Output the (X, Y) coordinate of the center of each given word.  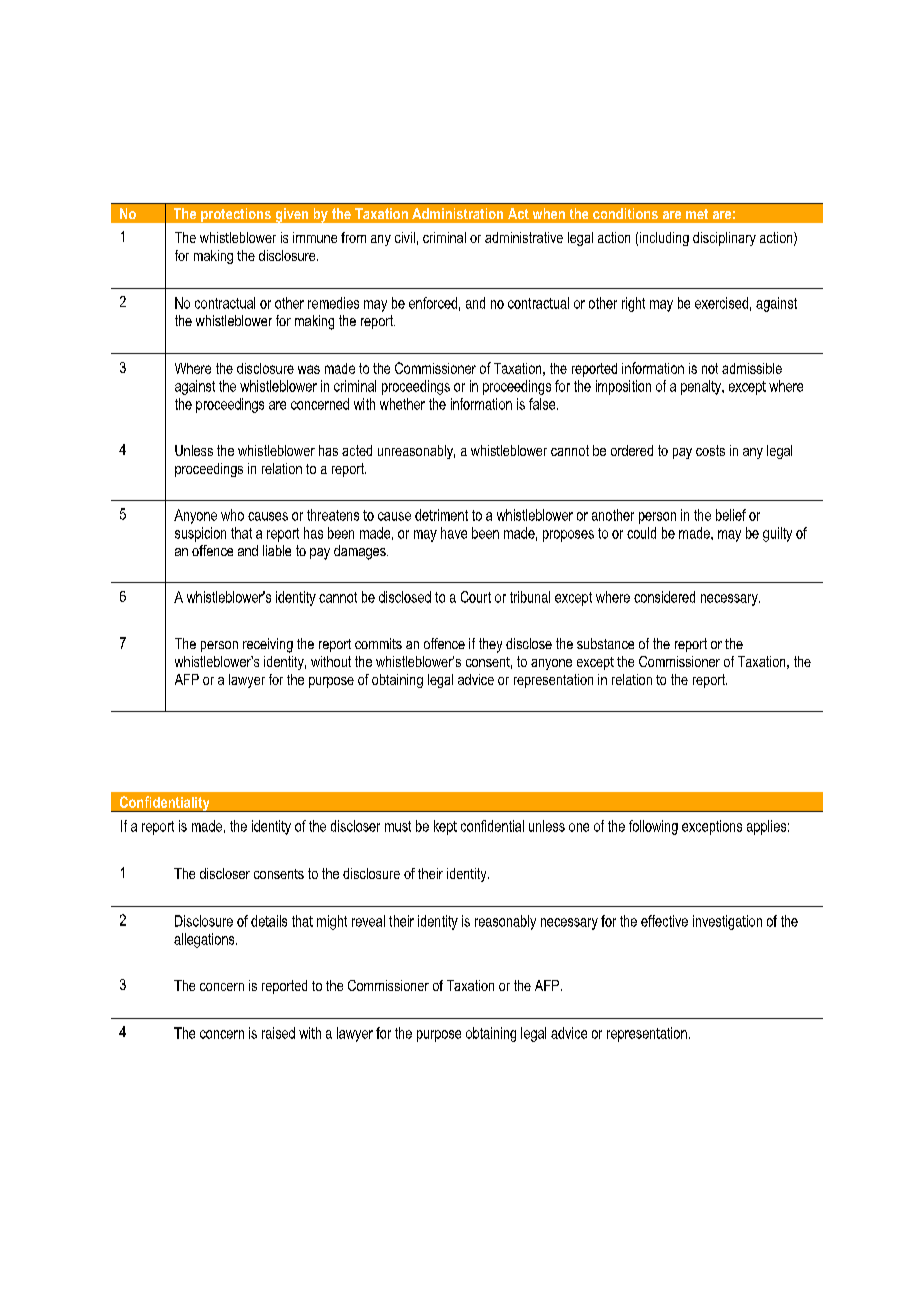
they (490, 645)
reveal (368, 921)
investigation (727, 922)
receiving (268, 645)
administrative (524, 237)
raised (278, 1033)
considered (664, 597)
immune (315, 237)
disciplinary (724, 239)
